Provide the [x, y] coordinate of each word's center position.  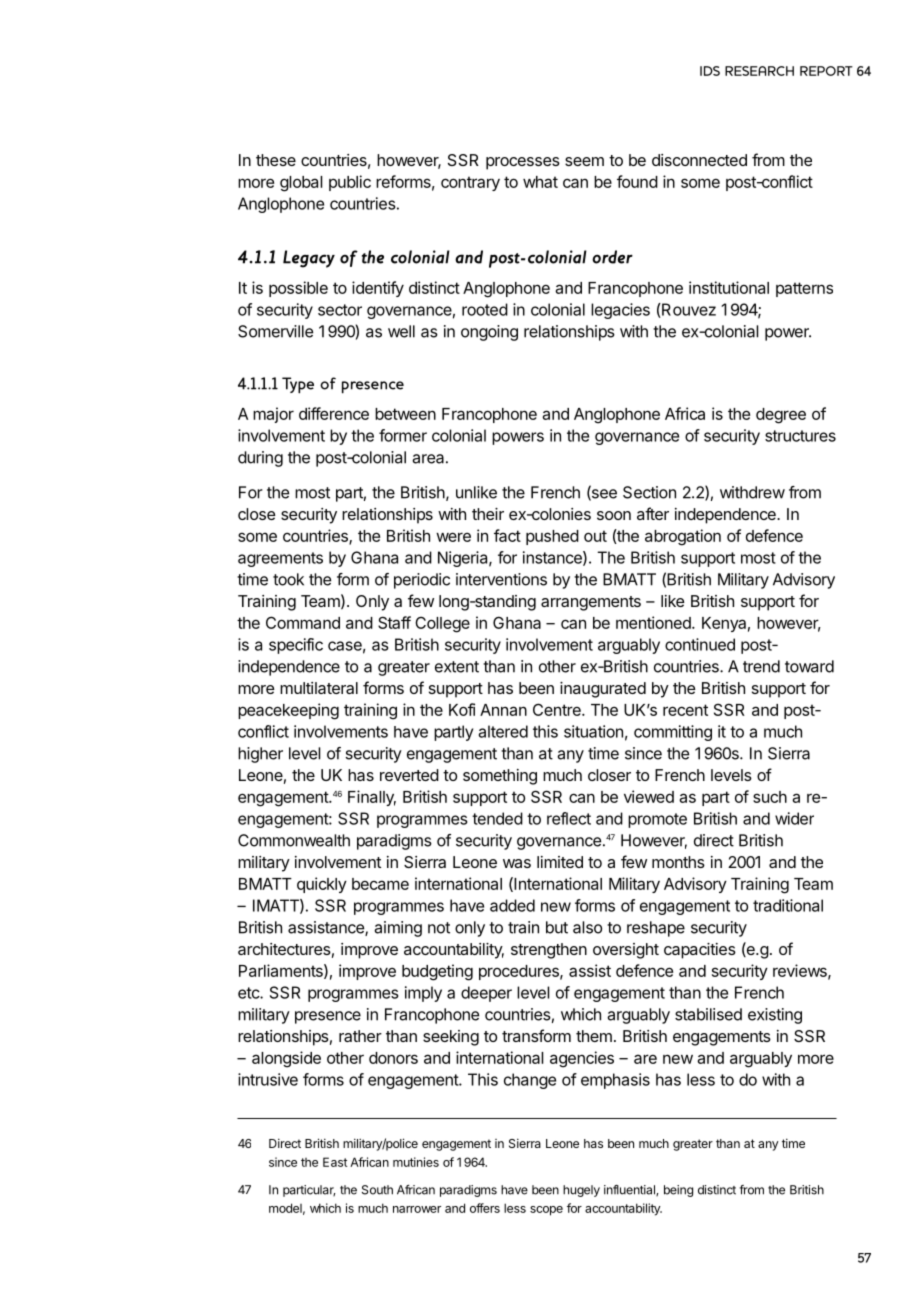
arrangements [591, 603]
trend [761, 666]
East [335, 1162]
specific [296, 646]
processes [523, 163]
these [276, 160]
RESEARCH [759, 71]
